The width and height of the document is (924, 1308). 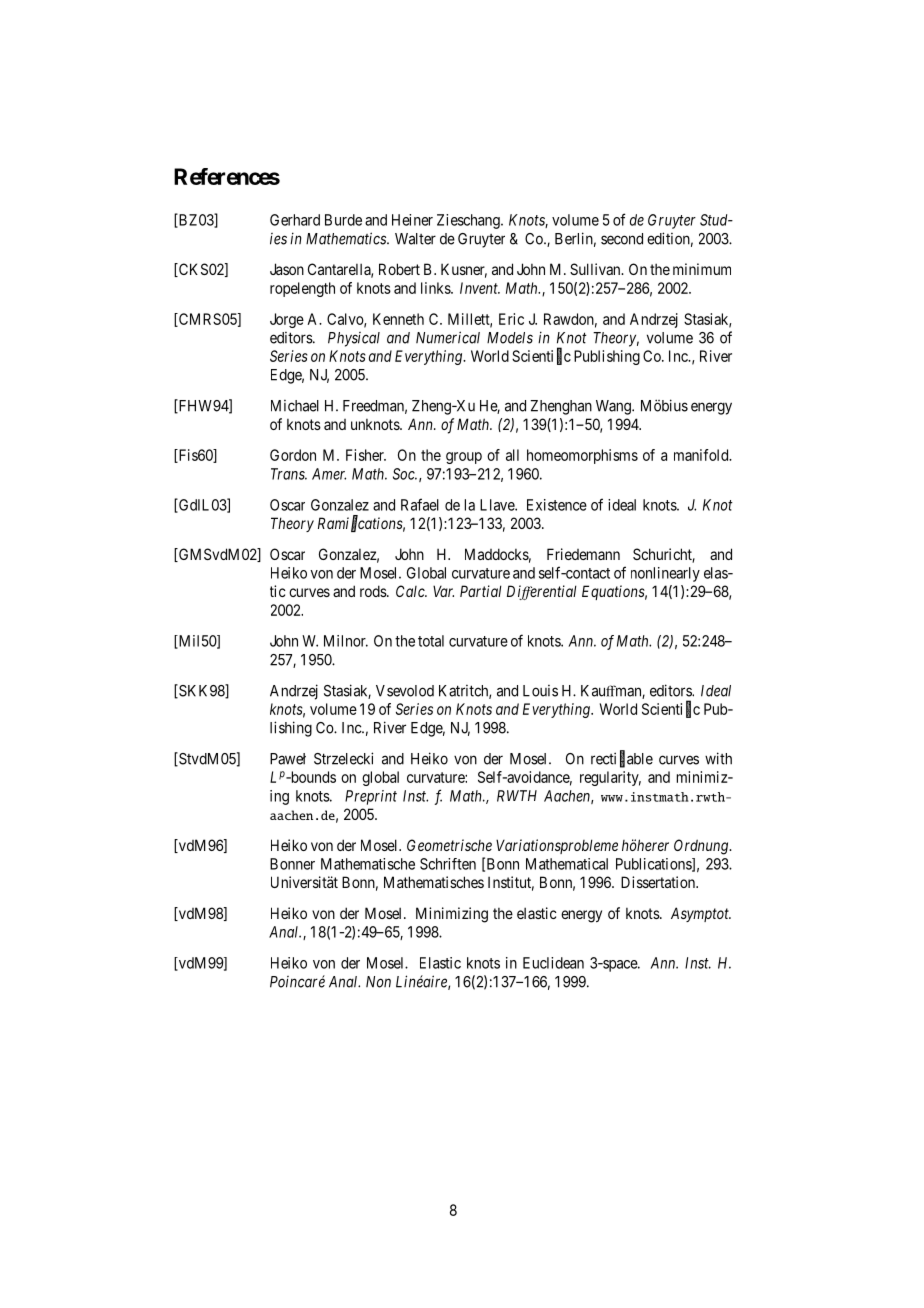 What do you see at coordinates (481, 591) in the document?
I see `Partial` at bounding box center [481, 591].
